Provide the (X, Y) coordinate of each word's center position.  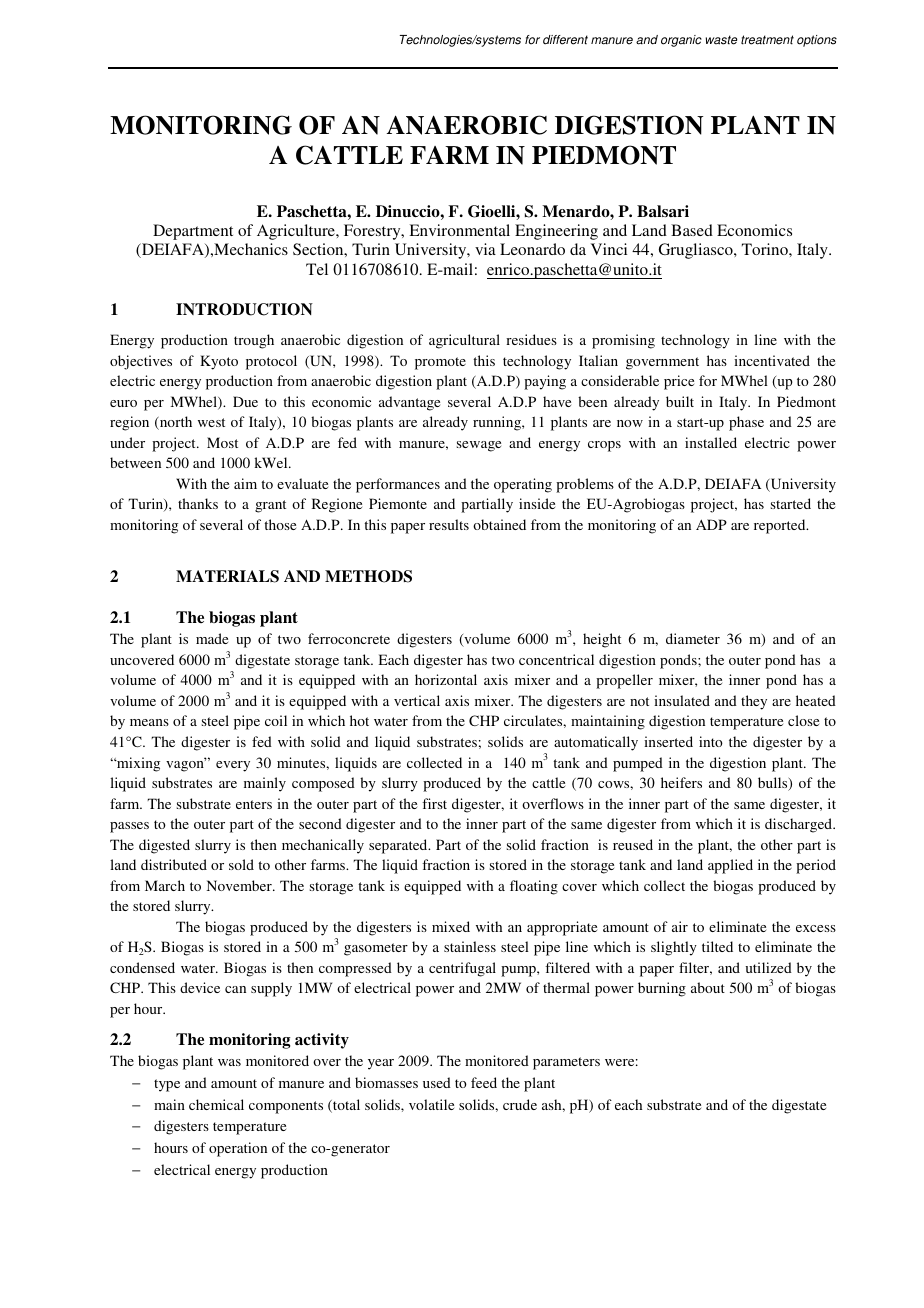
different (565, 40)
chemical (216, 1104)
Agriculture (297, 232)
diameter (693, 638)
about (708, 987)
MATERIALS (227, 576)
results (449, 524)
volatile (431, 1104)
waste (722, 40)
